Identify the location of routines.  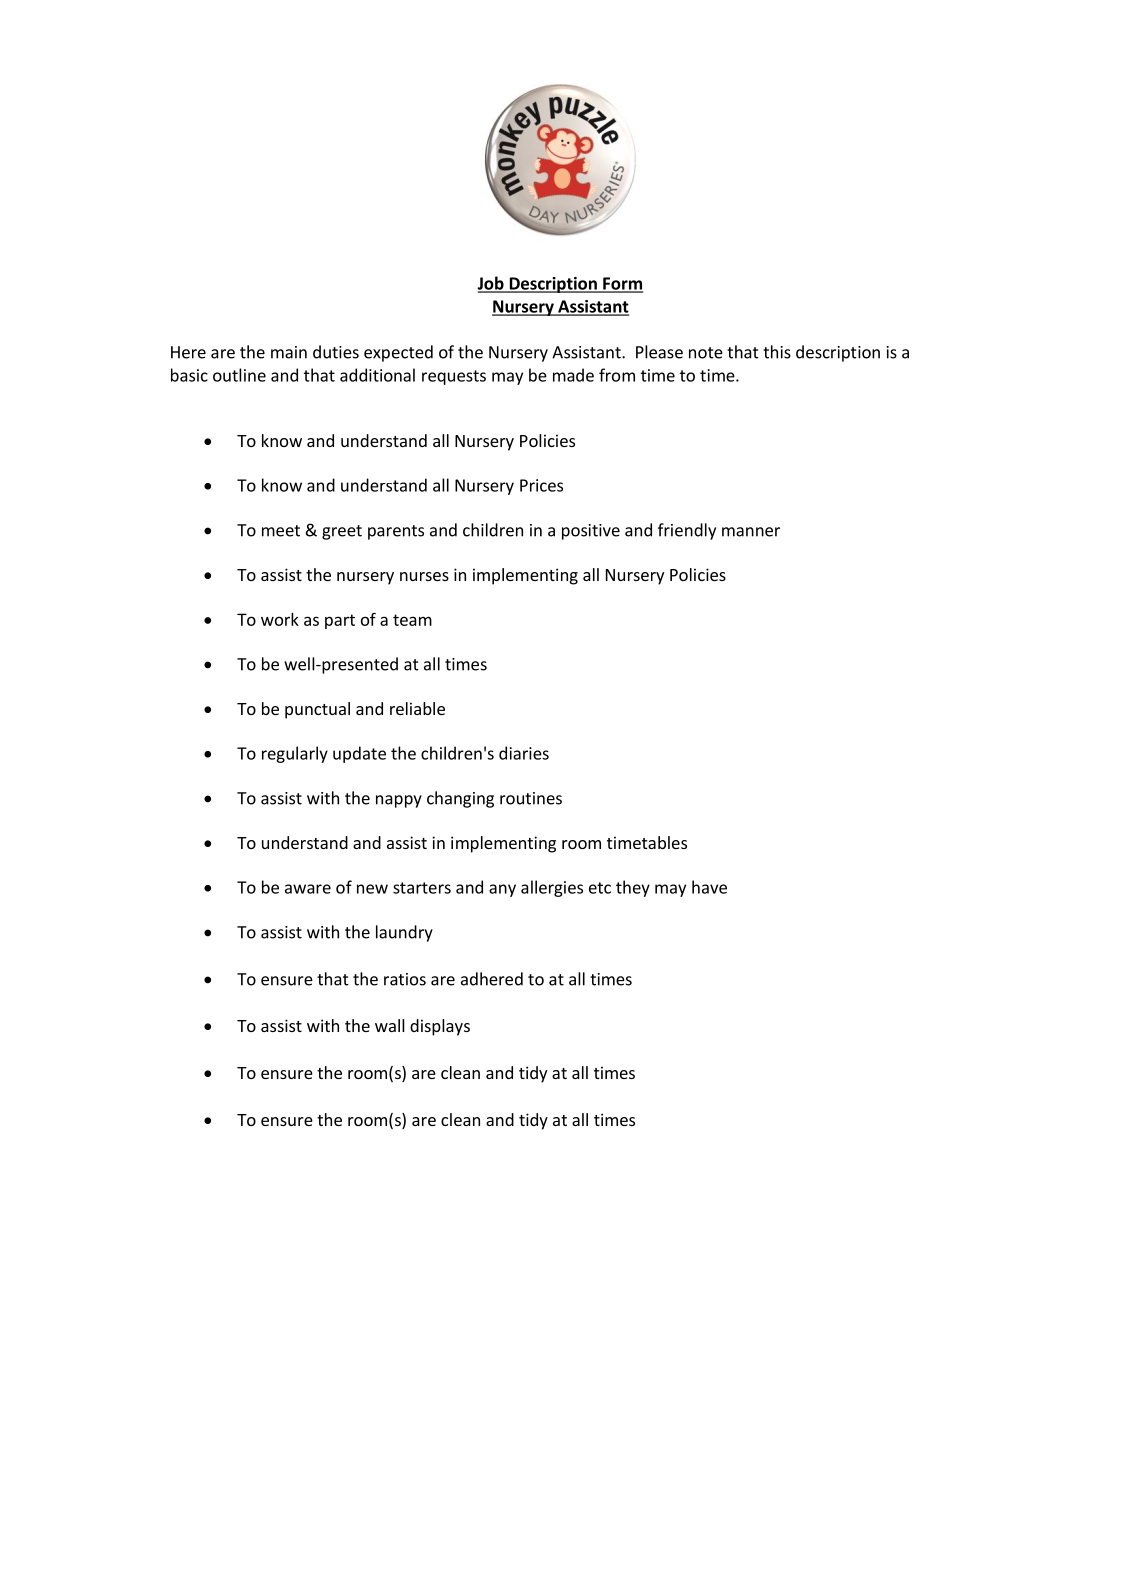
(531, 798).
